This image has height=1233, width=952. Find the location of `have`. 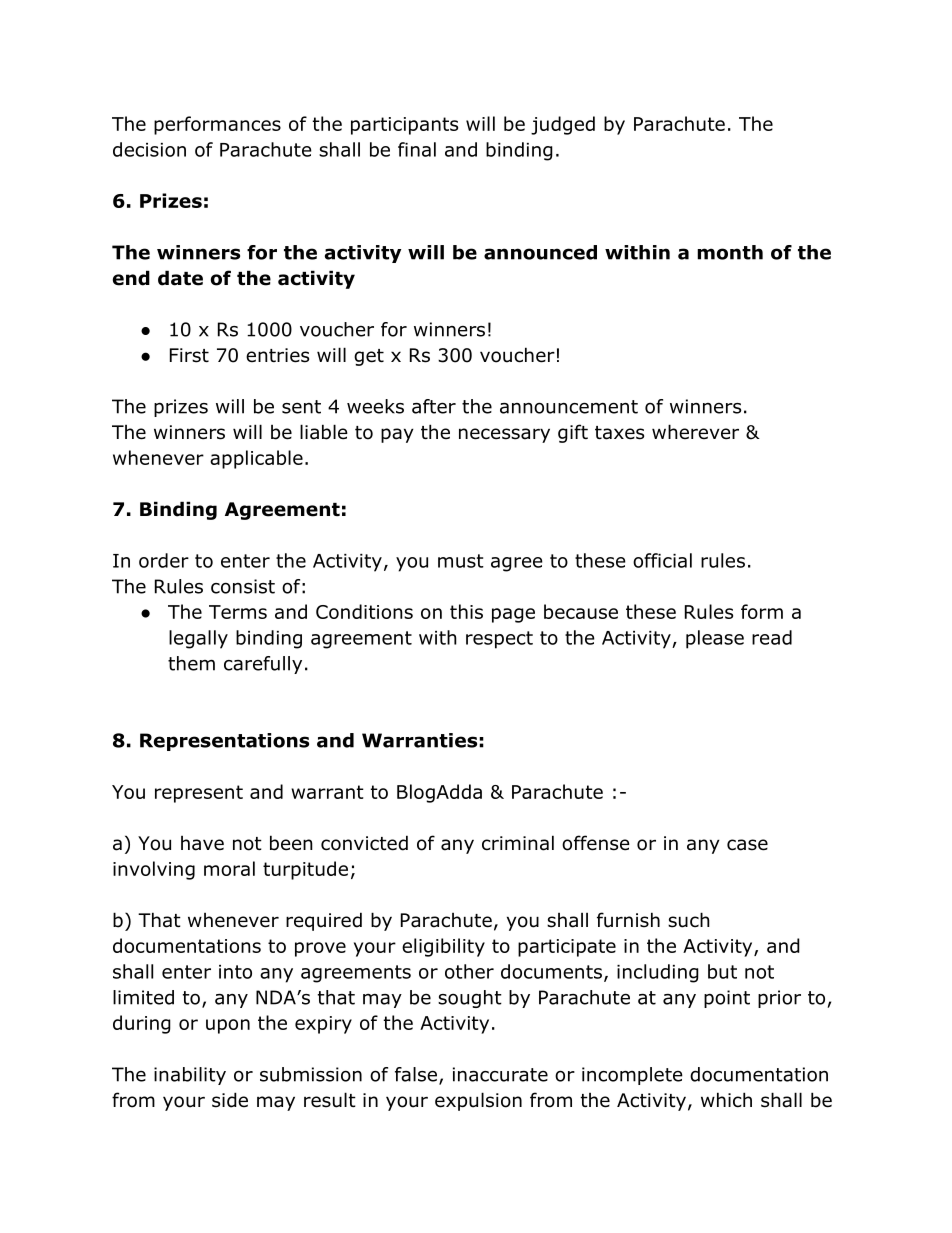

have is located at coordinates (202, 843).
